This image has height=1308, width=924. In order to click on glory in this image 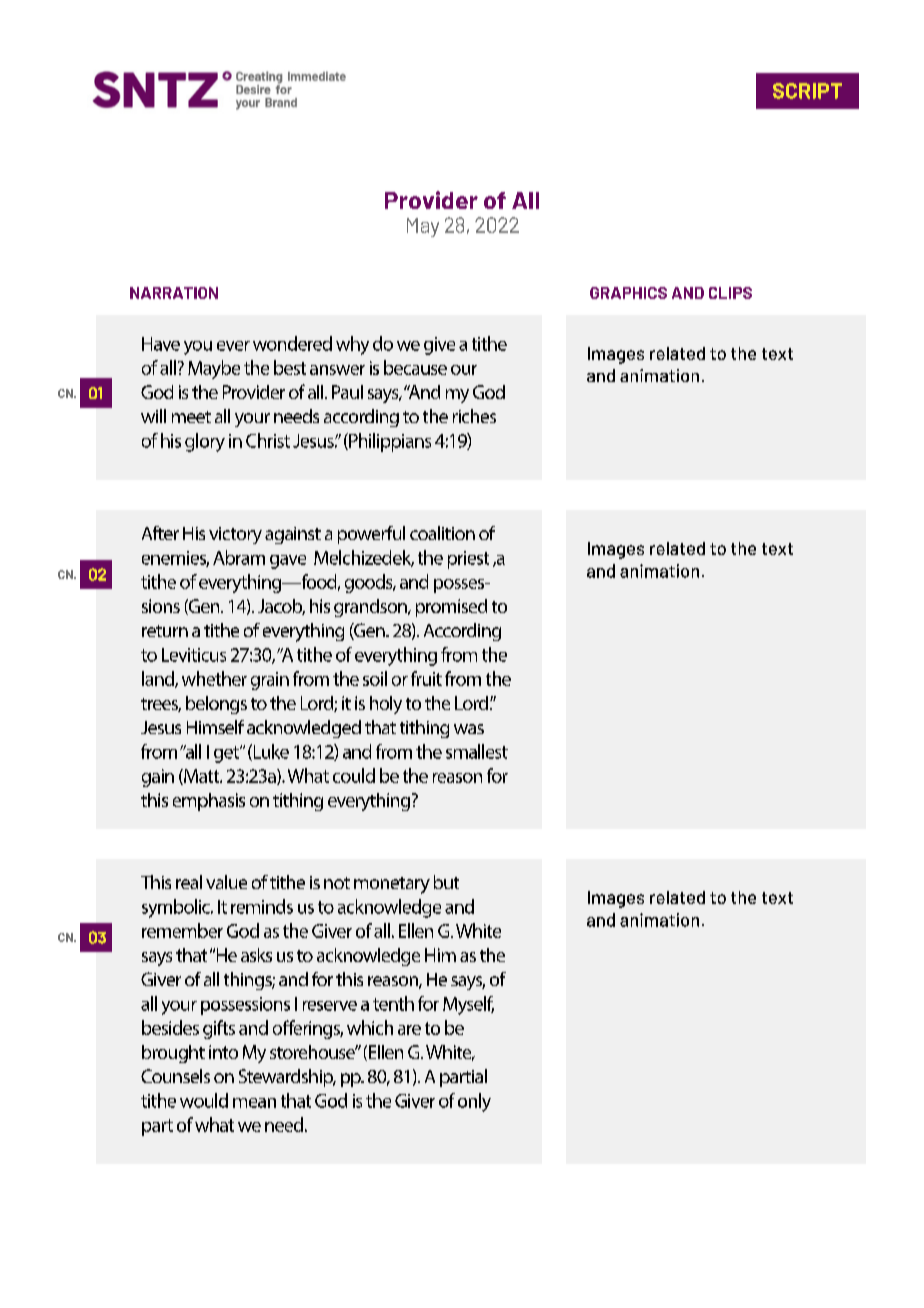, I will do `click(205, 442)`.
